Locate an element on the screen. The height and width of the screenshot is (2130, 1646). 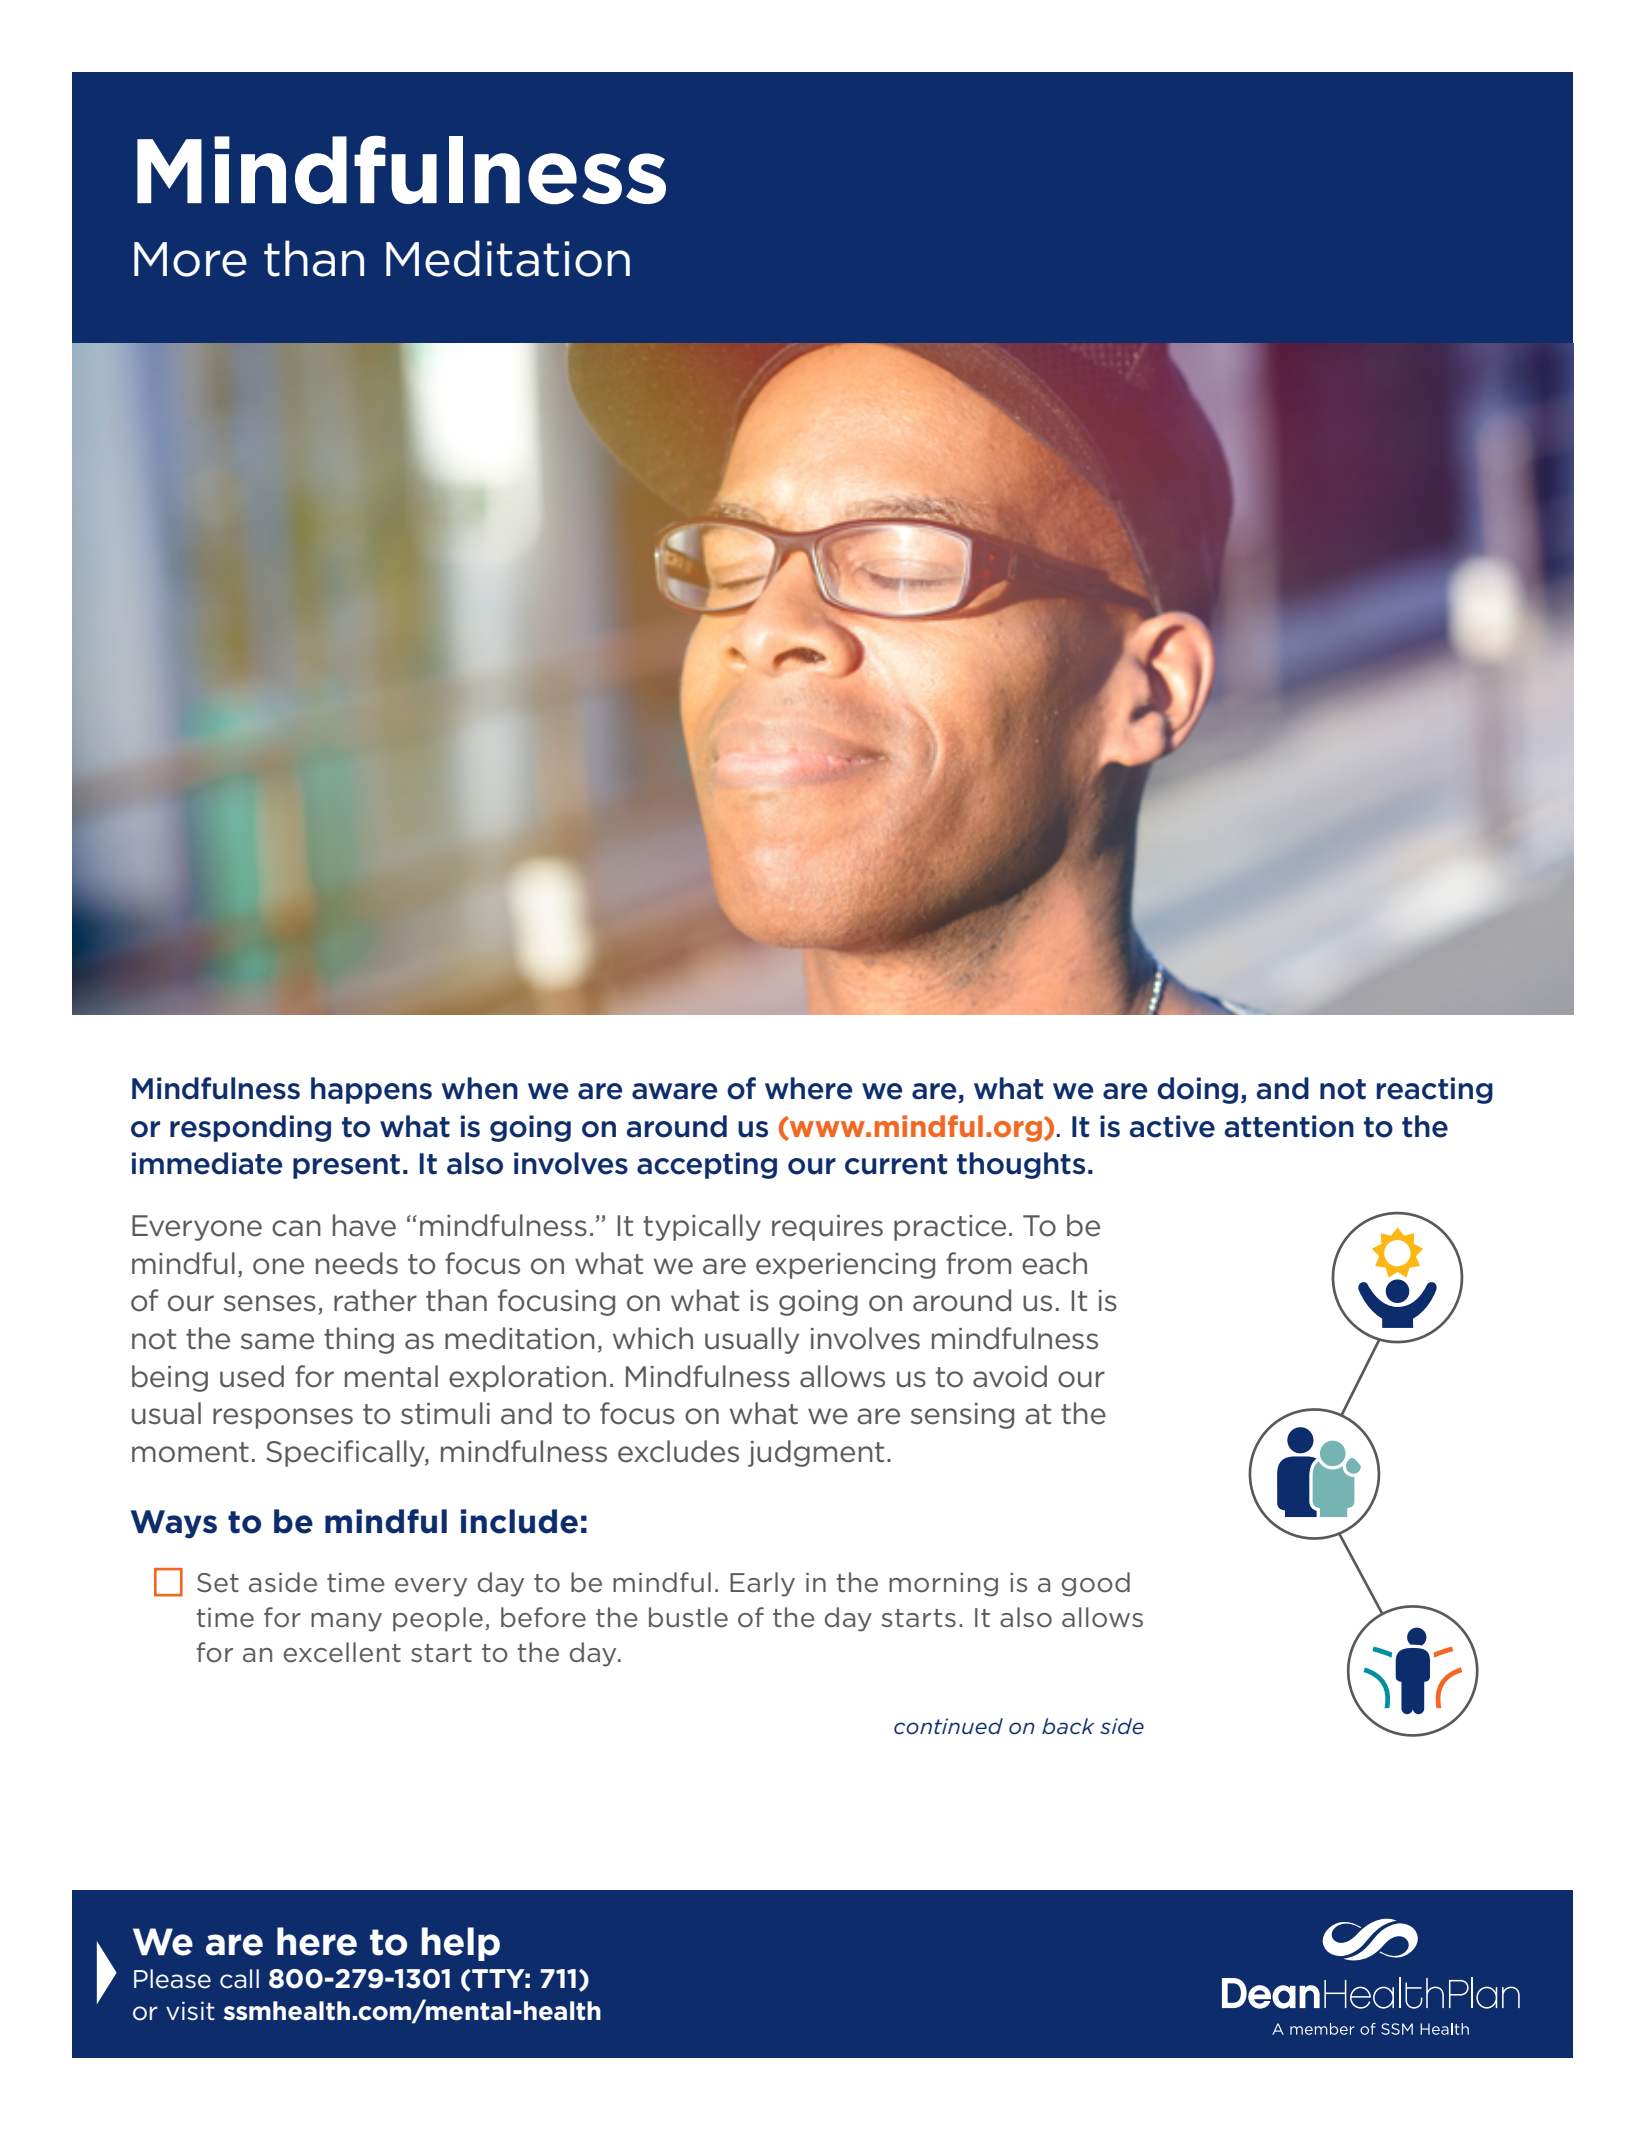
present is located at coordinates (346, 1166).
